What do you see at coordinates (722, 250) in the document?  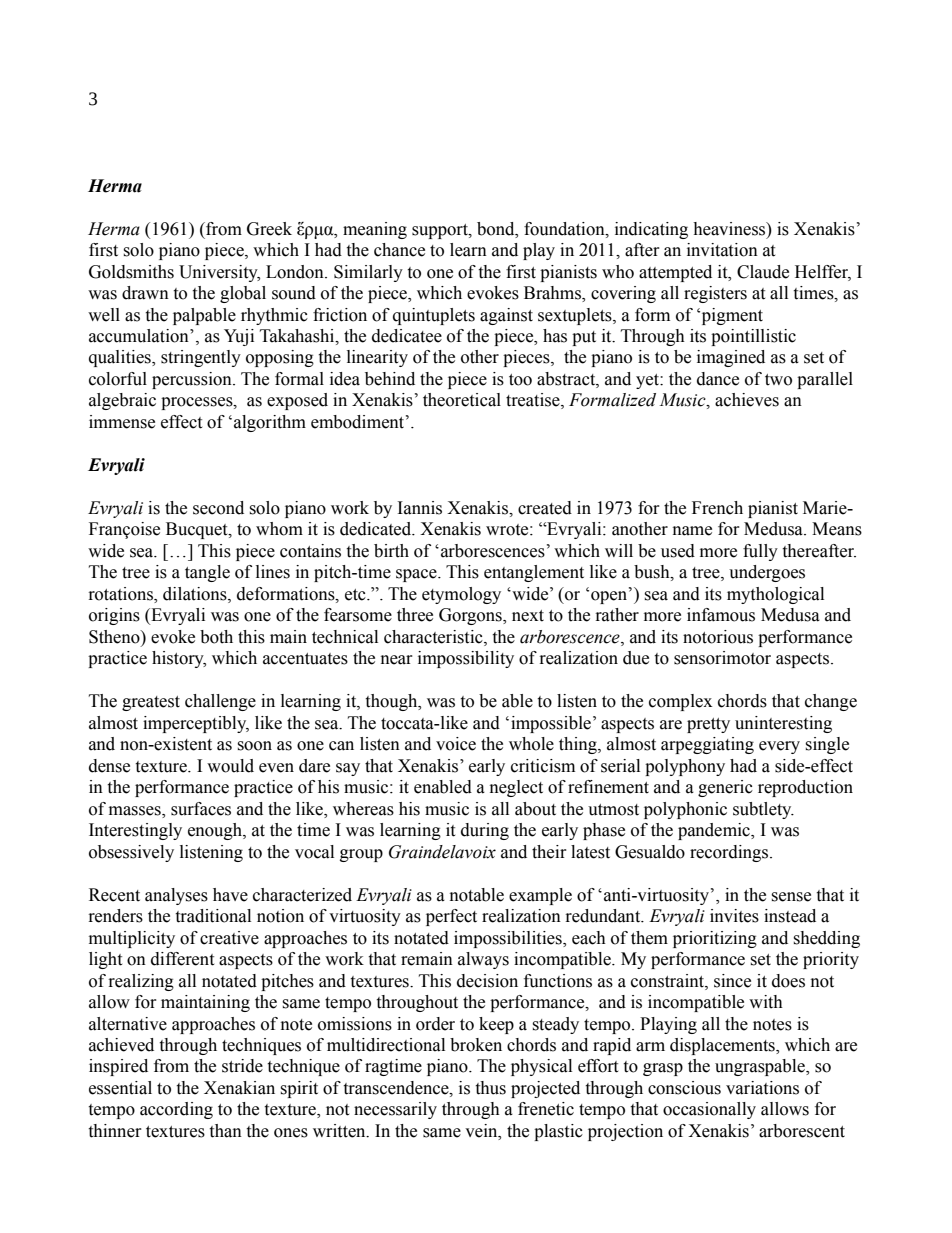 I see `invitation` at bounding box center [722, 250].
